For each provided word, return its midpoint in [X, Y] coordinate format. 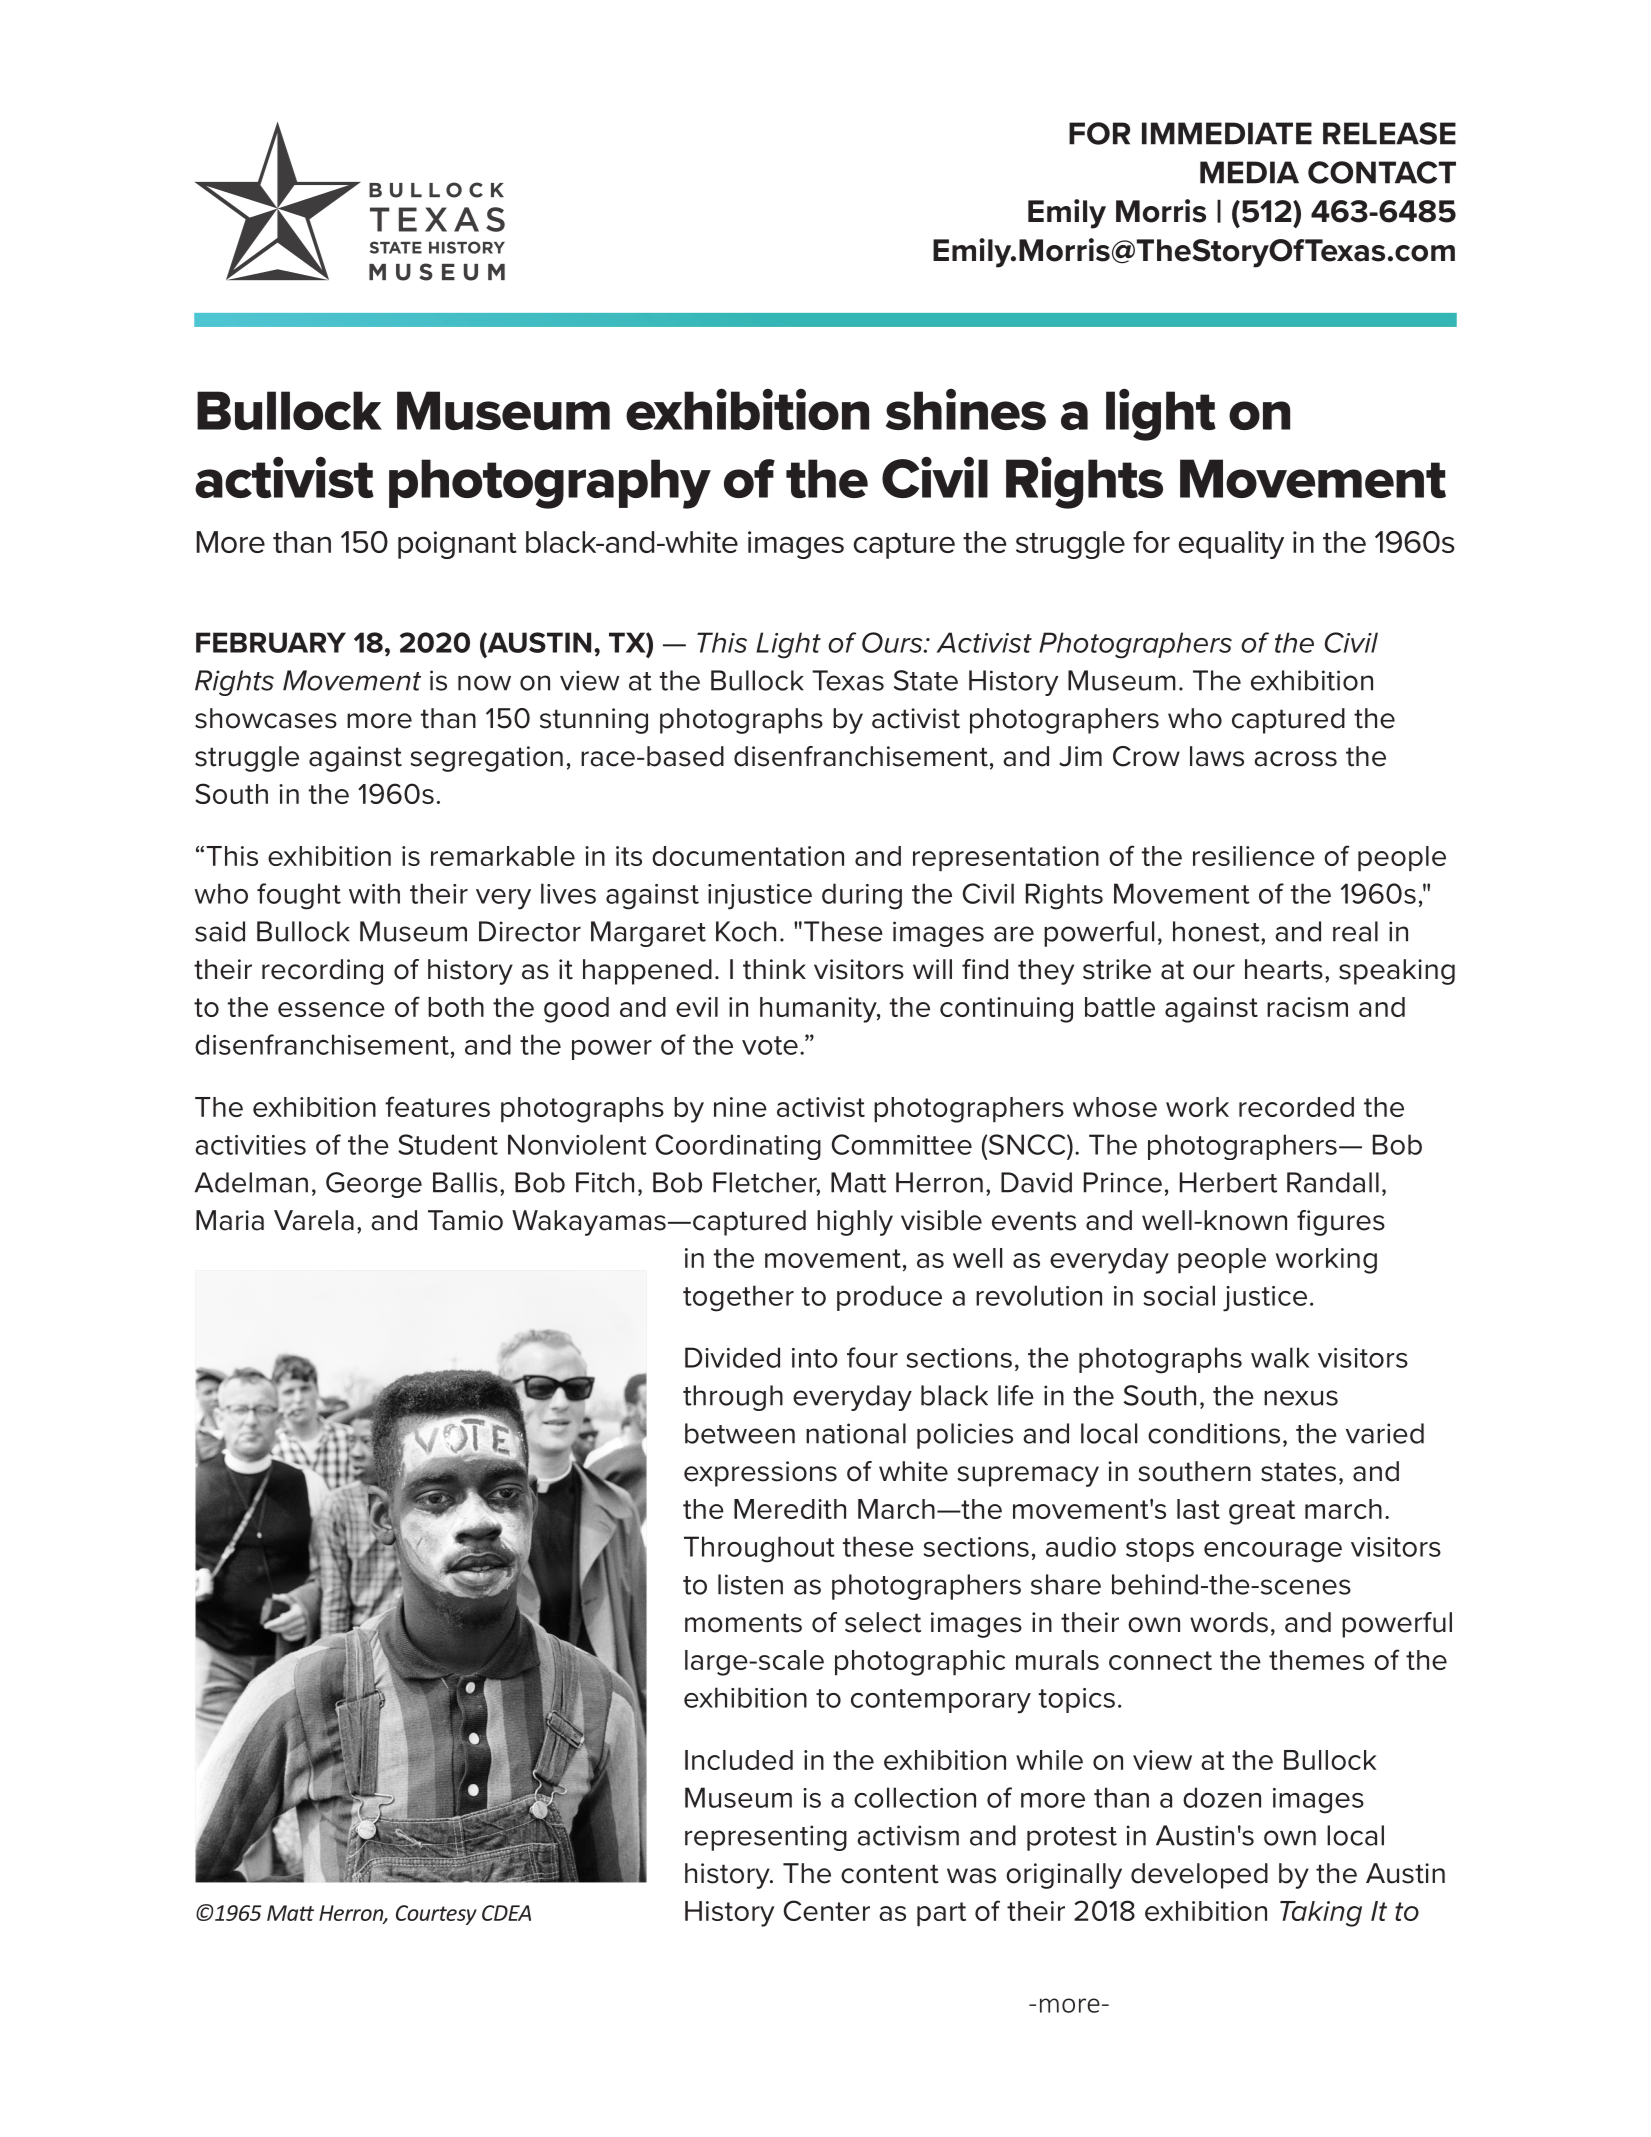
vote [770, 1045]
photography [550, 484]
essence [331, 1009]
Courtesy [436, 1915]
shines [966, 409]
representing [766, 1838]
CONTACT [1382, 172]
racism [1307, 1007]
